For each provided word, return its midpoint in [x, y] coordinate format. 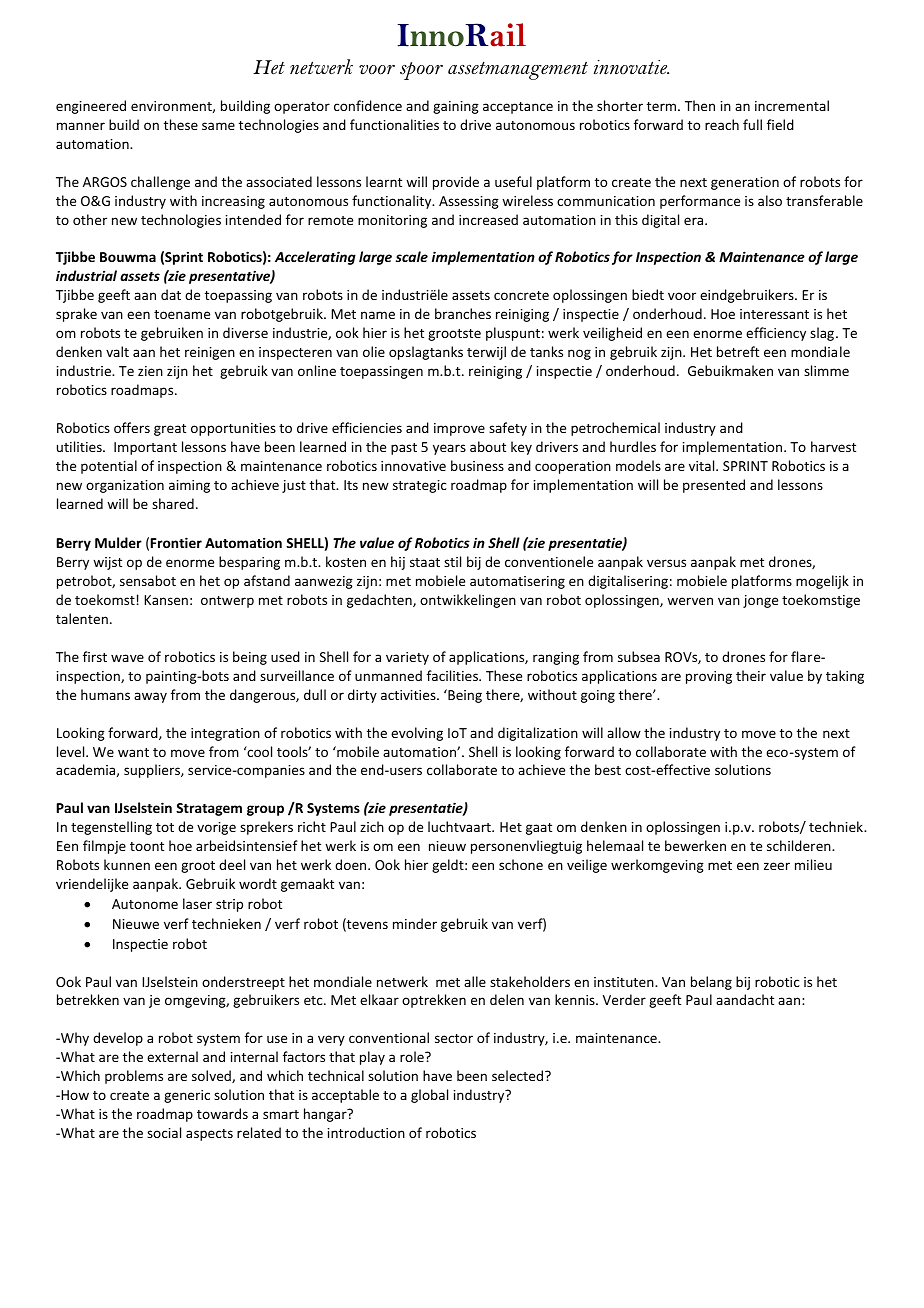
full [752, 124]
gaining [456, 107]
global [429, 1096]
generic [187, 1096]
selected [519, 1075]
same [218, 126]
